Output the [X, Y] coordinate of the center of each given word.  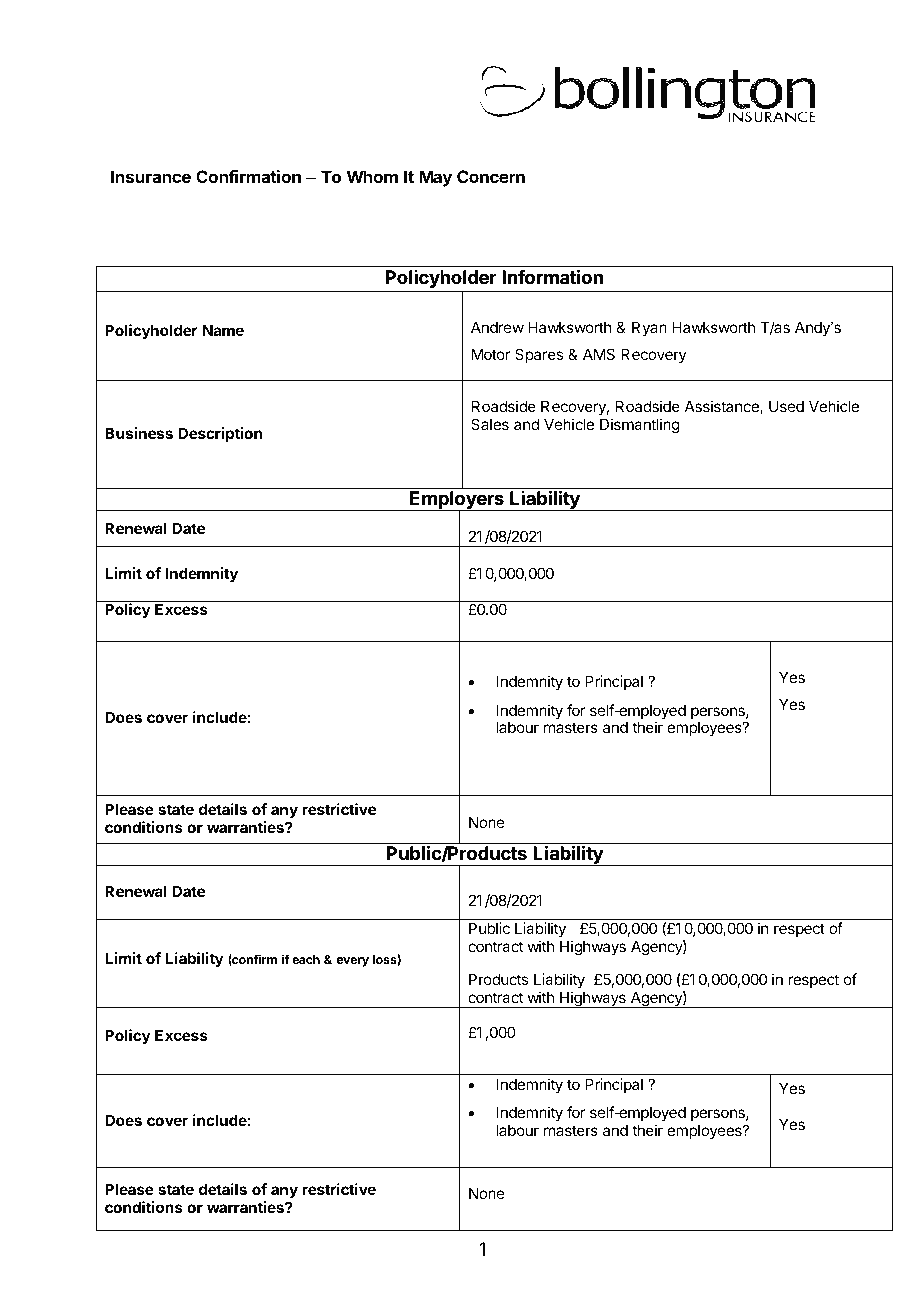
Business [139, 433]
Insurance [151, 176]
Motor [491, 354]
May [435, 178]
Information [552, 277]
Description [220, 434]
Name [223, 330]
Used [786, 406]
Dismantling [640, 426]
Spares [539, 355]
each [306, 959]
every [352, 962]
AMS [599, 354]
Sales [490, 424]
